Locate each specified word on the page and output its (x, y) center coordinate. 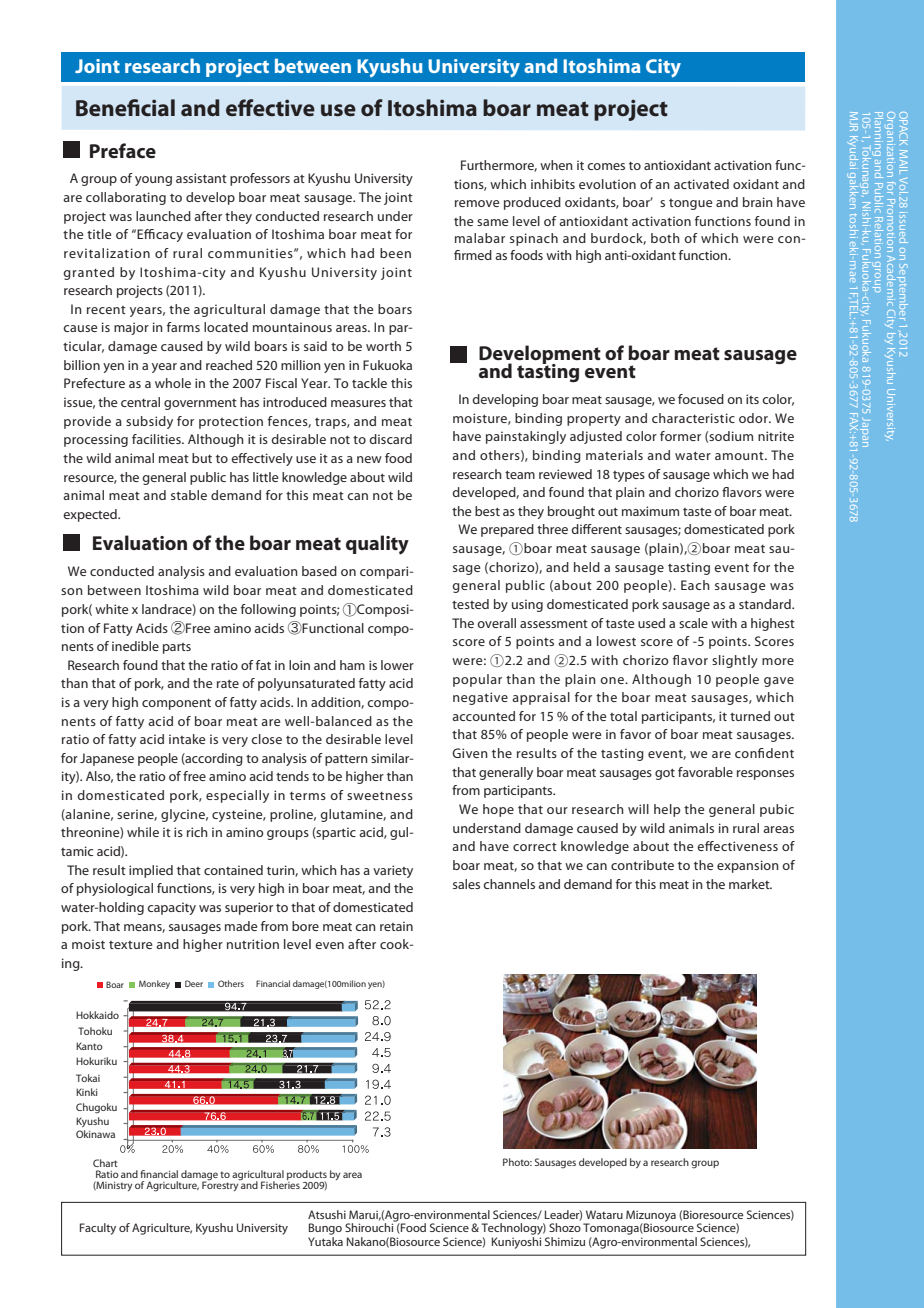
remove (477, 203)
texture (130, 945)
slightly (735, 661)
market (750, 884)
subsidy (149, 422)
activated (701, 184)
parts (177, 648)
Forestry (221, 1185)
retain (396, 926)
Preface (123, 150)
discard (390, 439)
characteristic (693, 418)
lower (397, 665)
